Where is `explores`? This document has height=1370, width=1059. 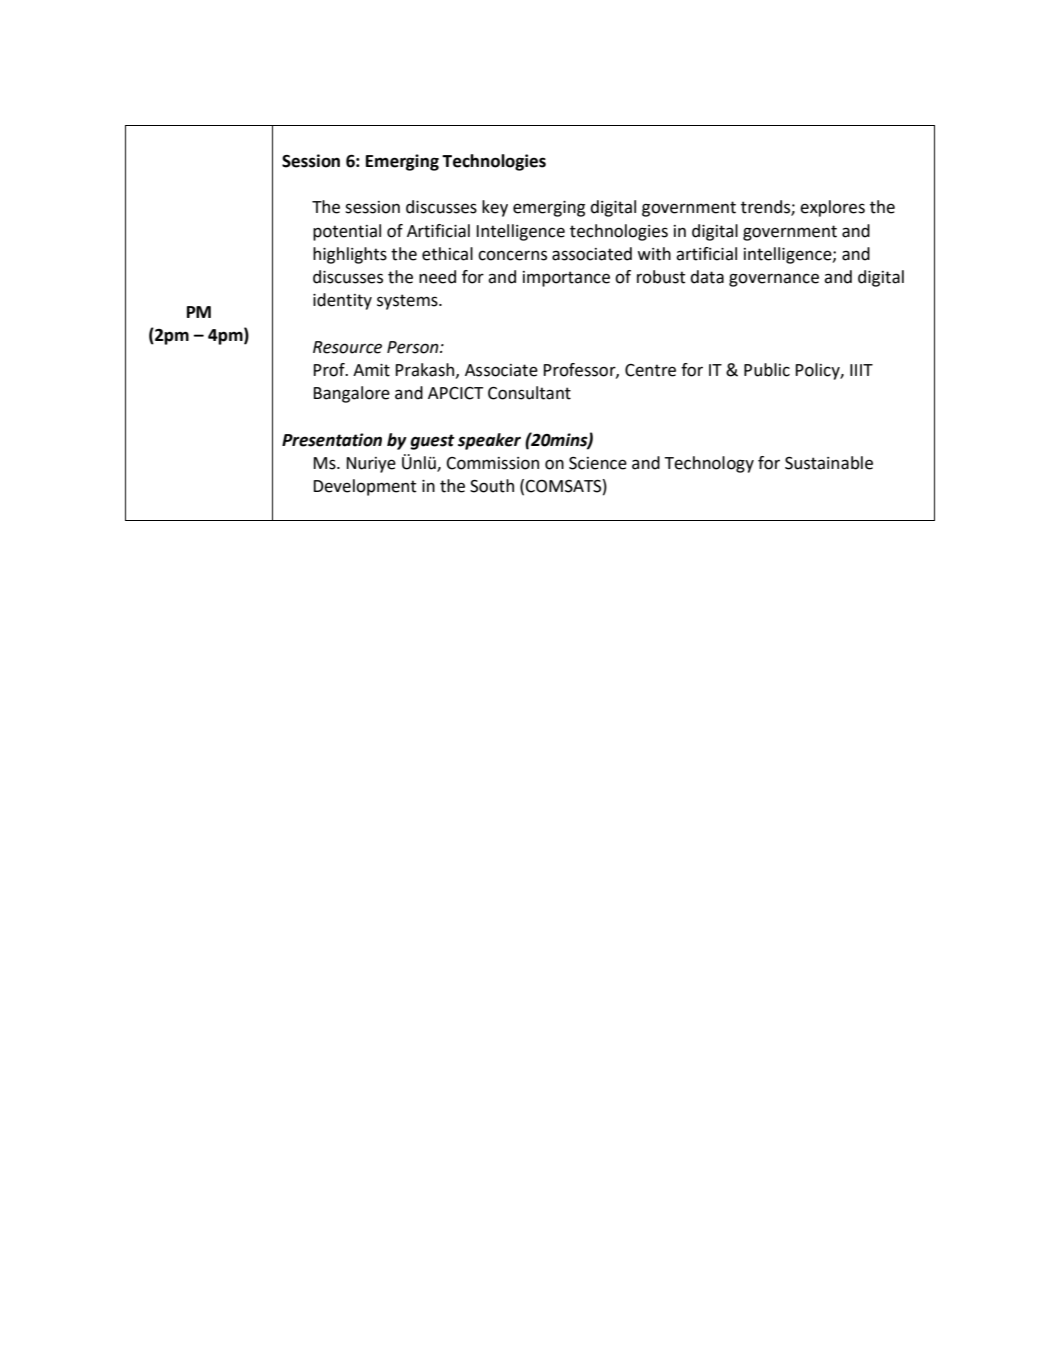
explores is located at coordinates (832, 208).
